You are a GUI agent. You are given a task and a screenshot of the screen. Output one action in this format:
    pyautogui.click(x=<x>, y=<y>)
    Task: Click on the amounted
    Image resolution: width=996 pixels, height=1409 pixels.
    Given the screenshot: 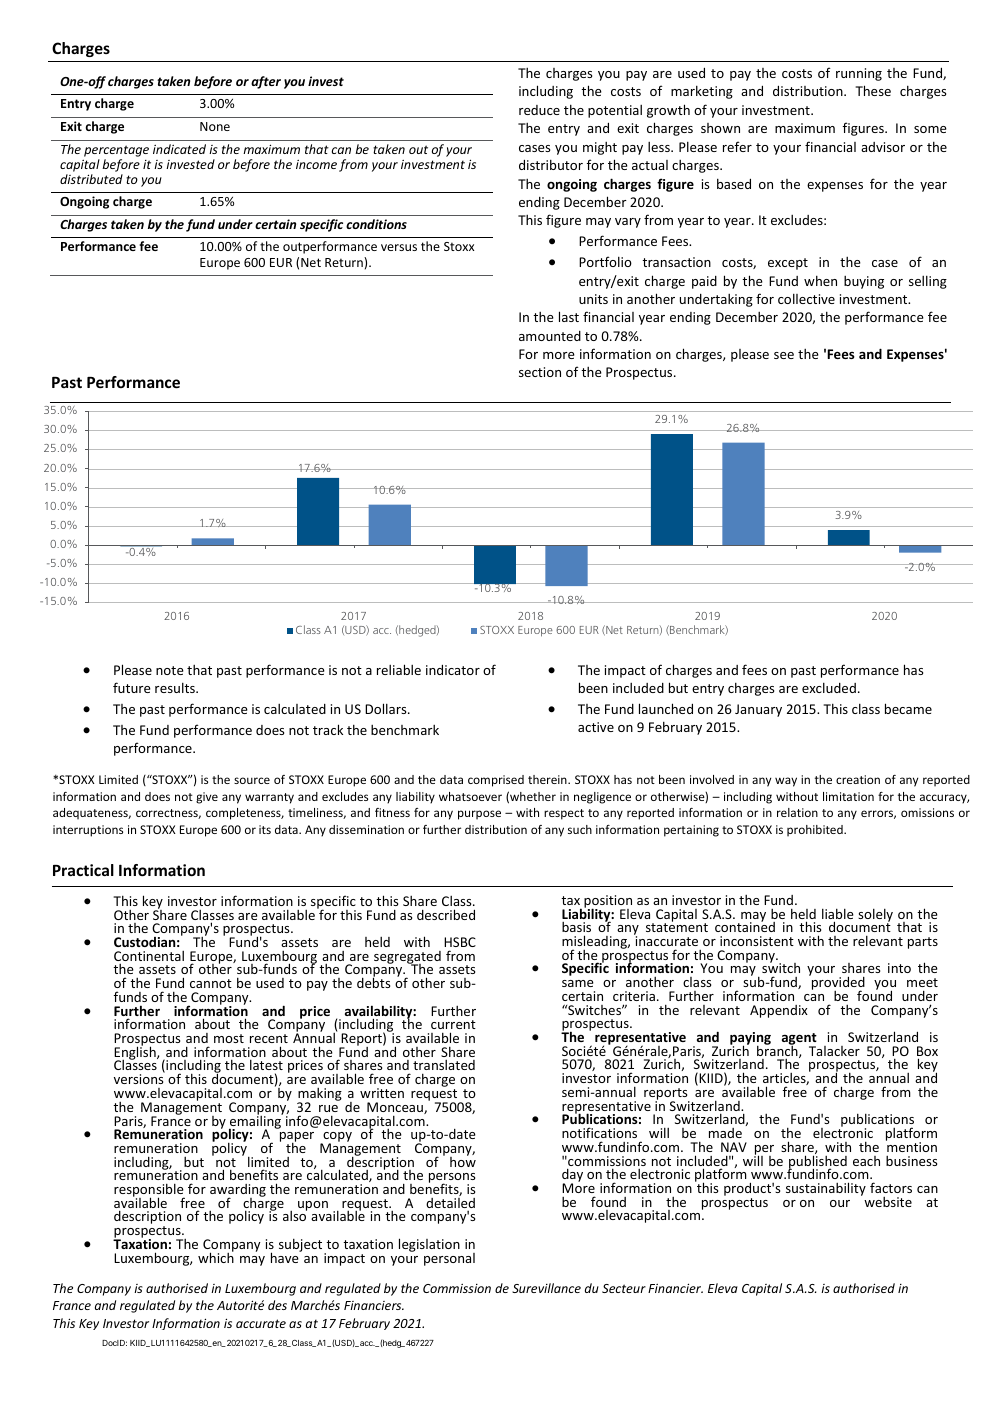 What is the action you would take?
    pyautogui.click(x=550, y=336)
